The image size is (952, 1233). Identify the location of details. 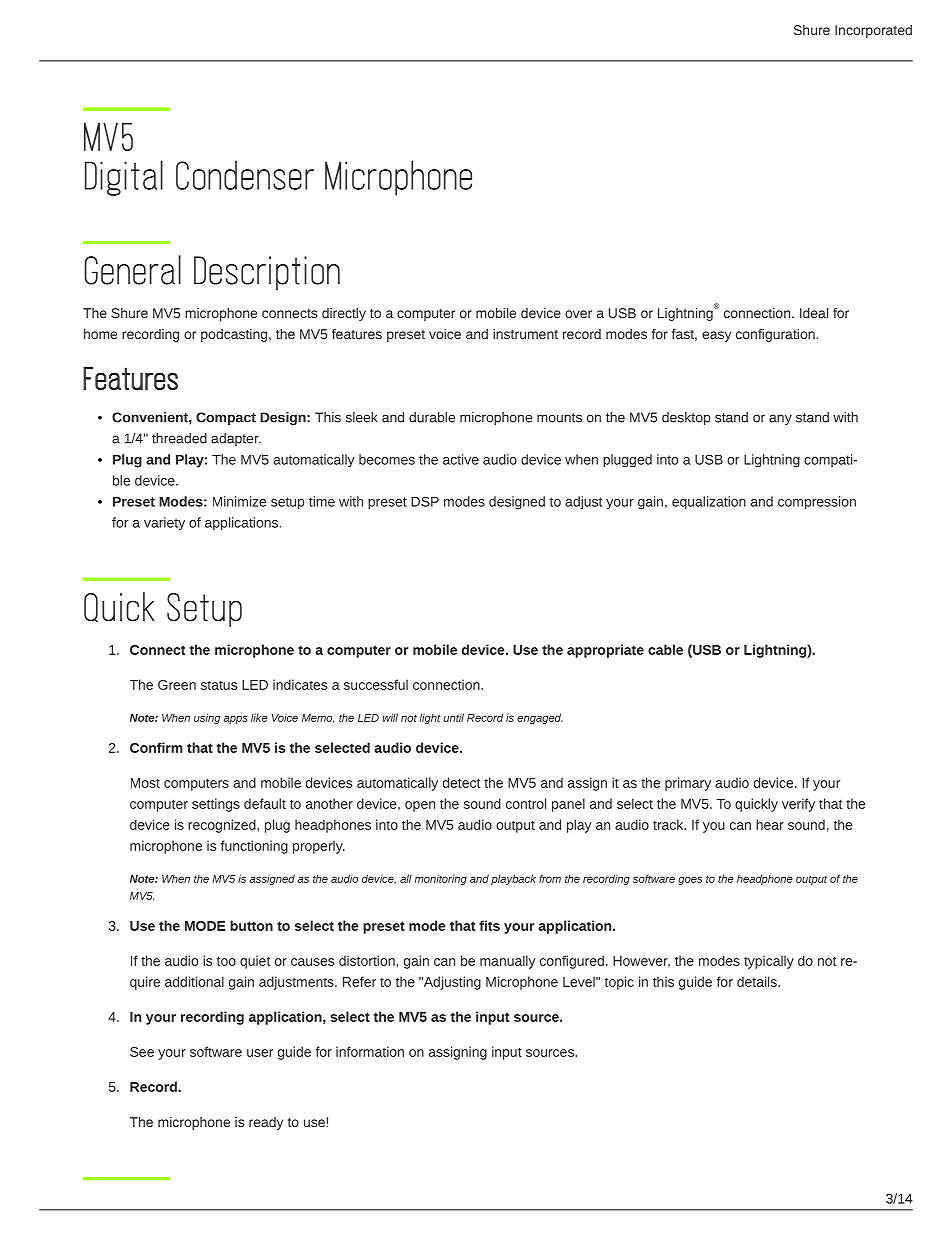
(758, 981).
